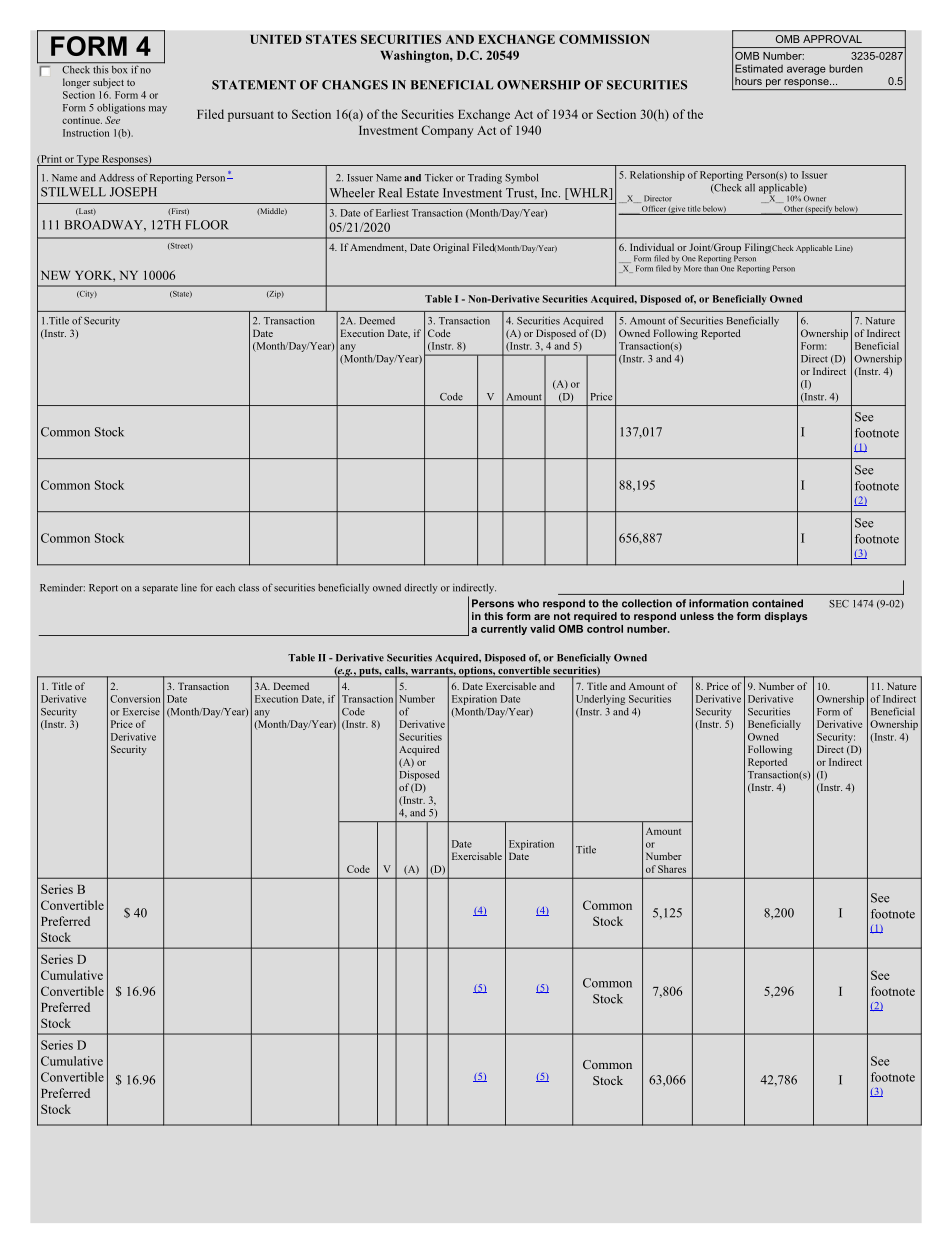 Image resolution: width=952 pixels, height=1233 pixels. I want to click on contained, so click(777, 603).
